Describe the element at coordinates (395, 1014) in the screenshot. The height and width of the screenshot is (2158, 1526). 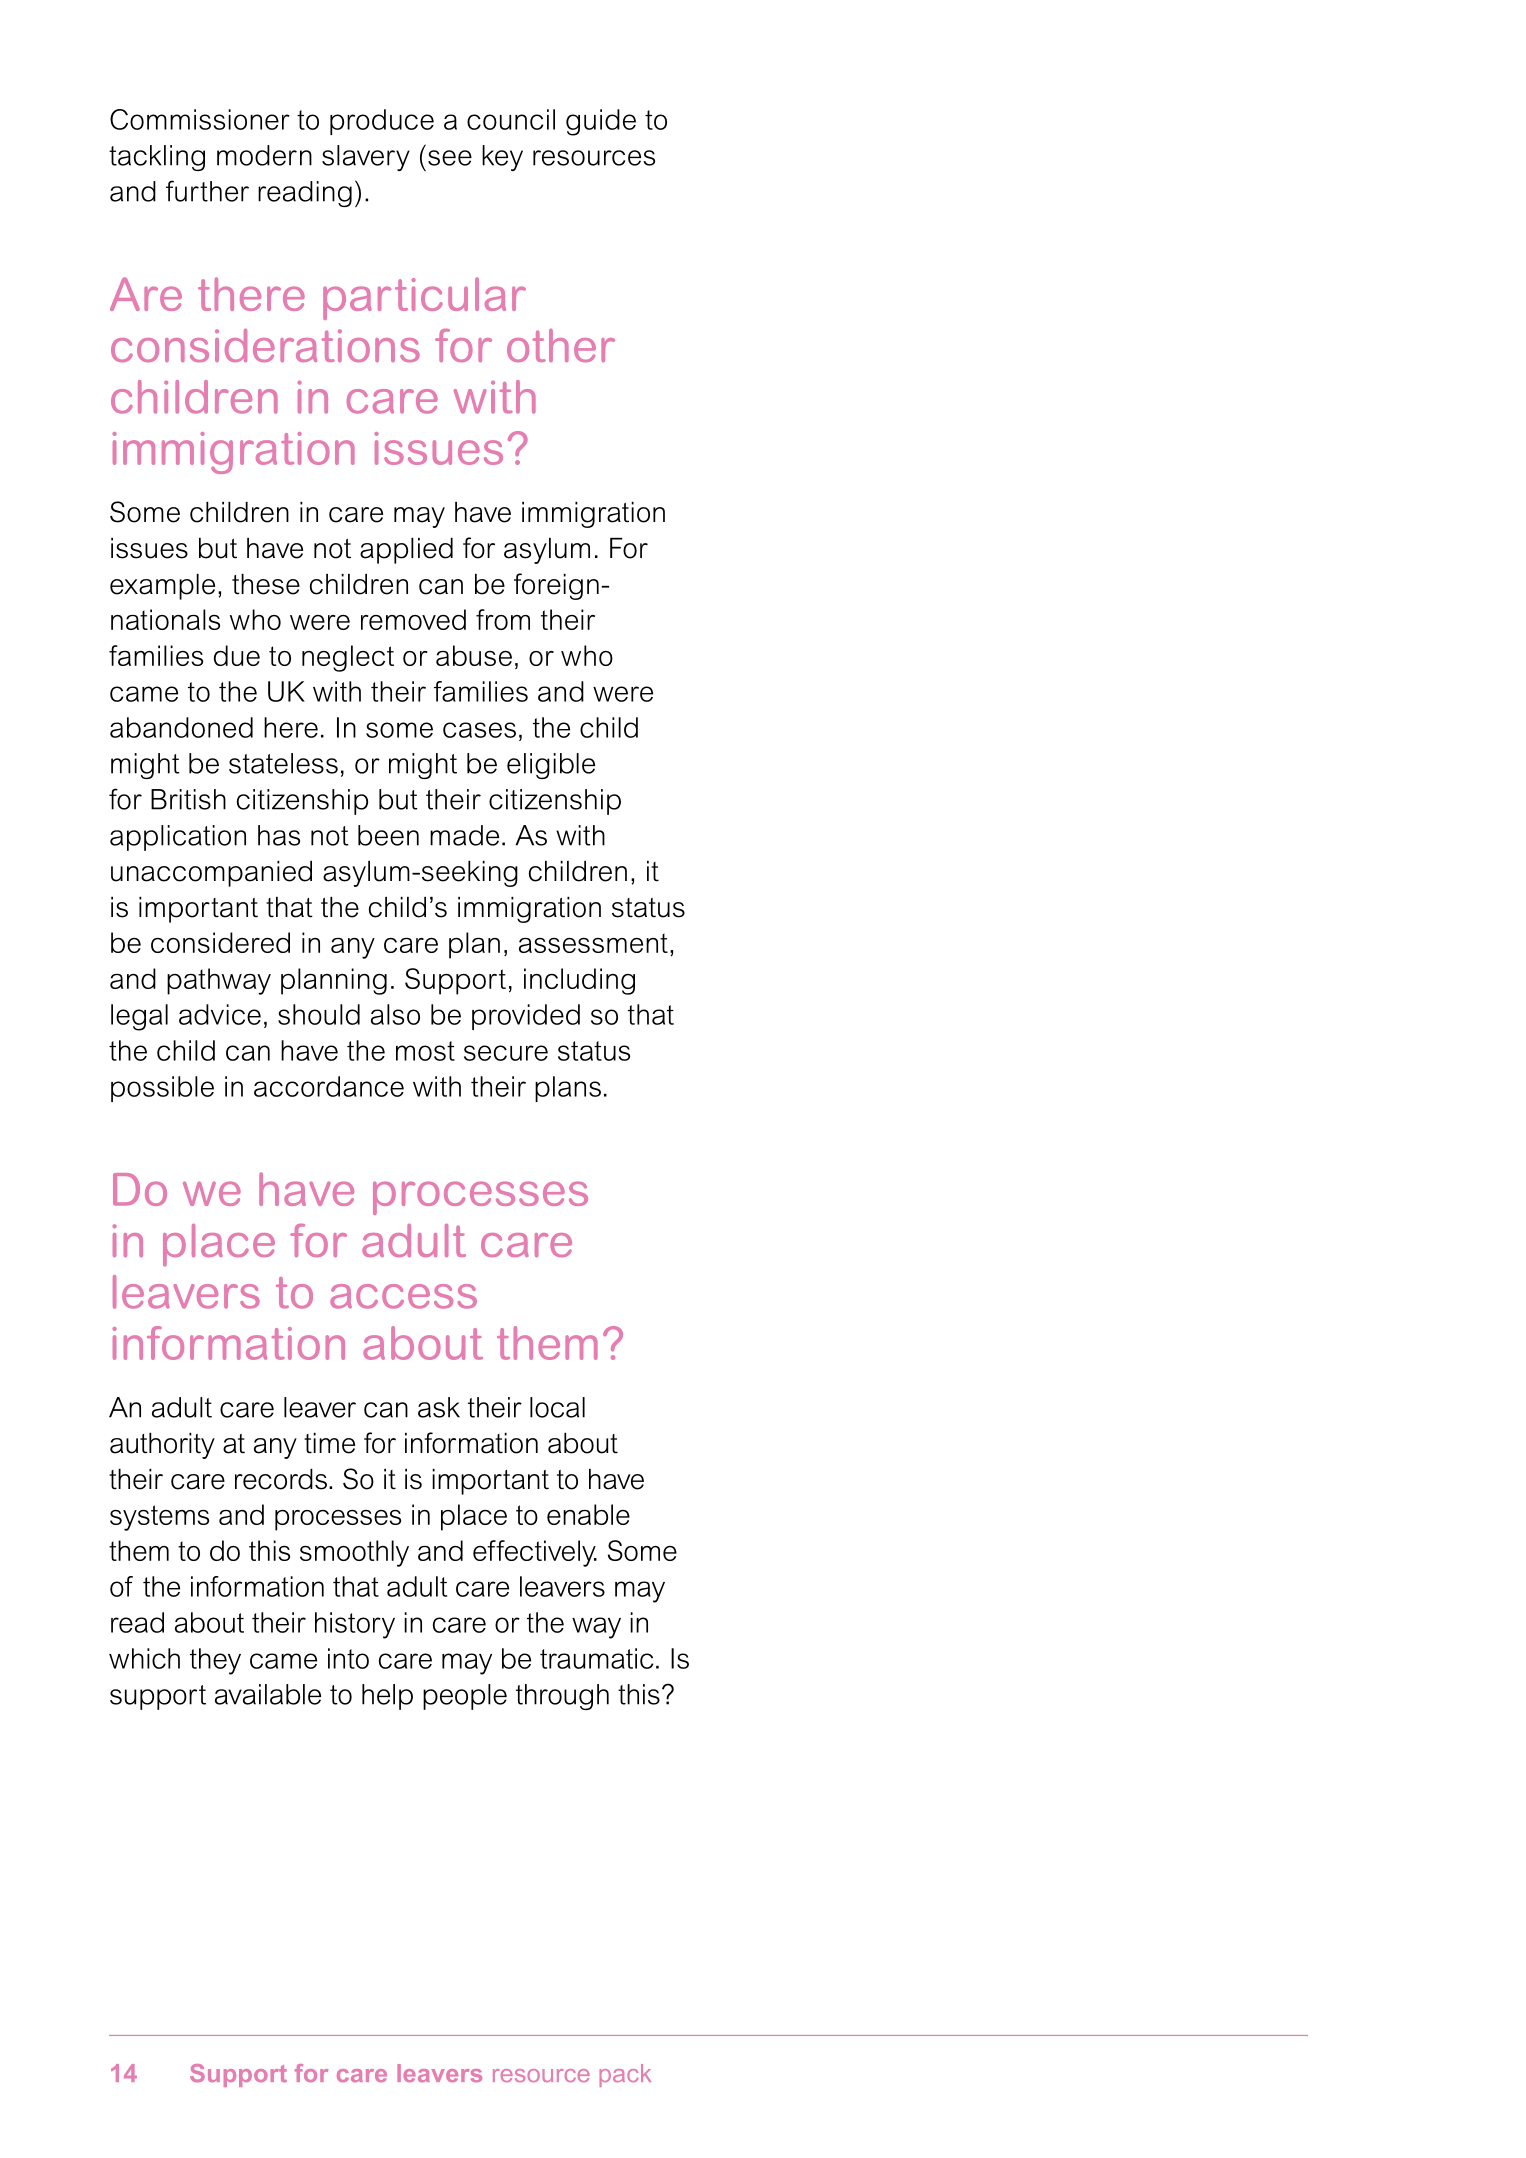
I see `also` at that location.
